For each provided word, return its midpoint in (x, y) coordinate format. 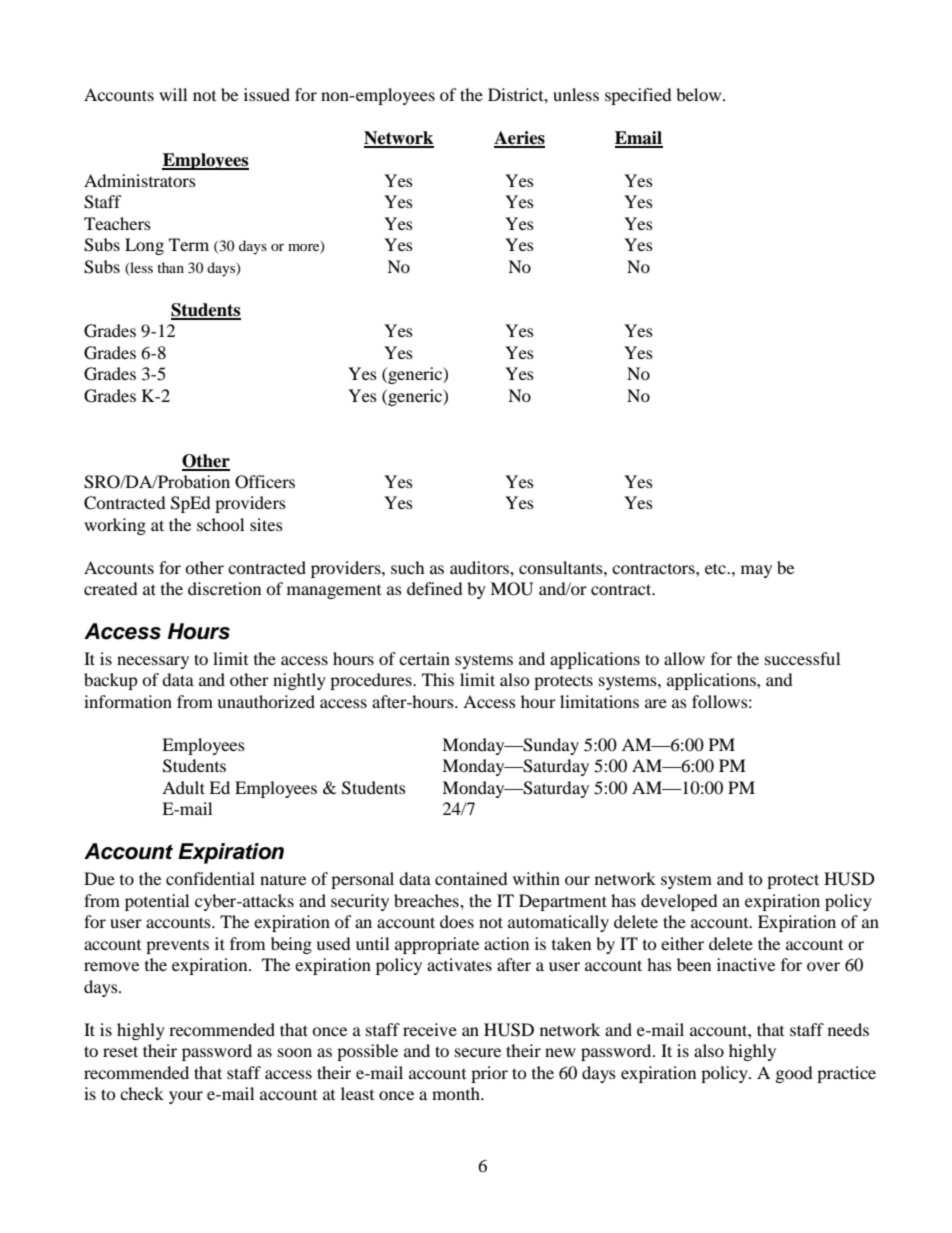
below (700, 94)
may (756, 571)
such (408, 567)
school (220, 524)
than (170, 267)
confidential (210, 878)
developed (679, 902)
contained (471, 878)
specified (638, 96)
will (173, 94)
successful (802, 658)
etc (716, 568)
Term (189, 244)
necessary (153, 662)
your (186, 1097)
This (438, 679)
